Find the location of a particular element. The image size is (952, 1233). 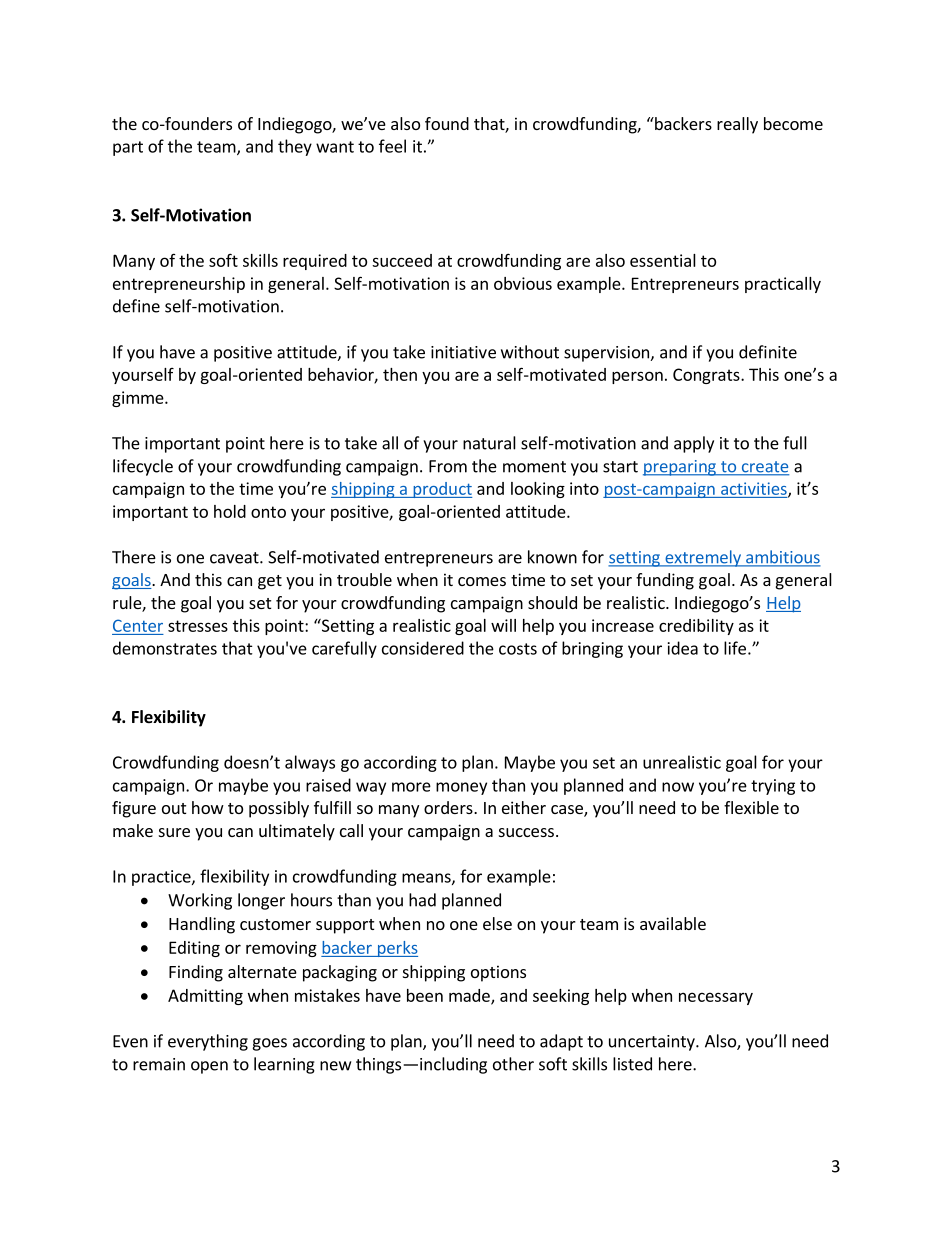

made is located at coordinates (470, 996).
